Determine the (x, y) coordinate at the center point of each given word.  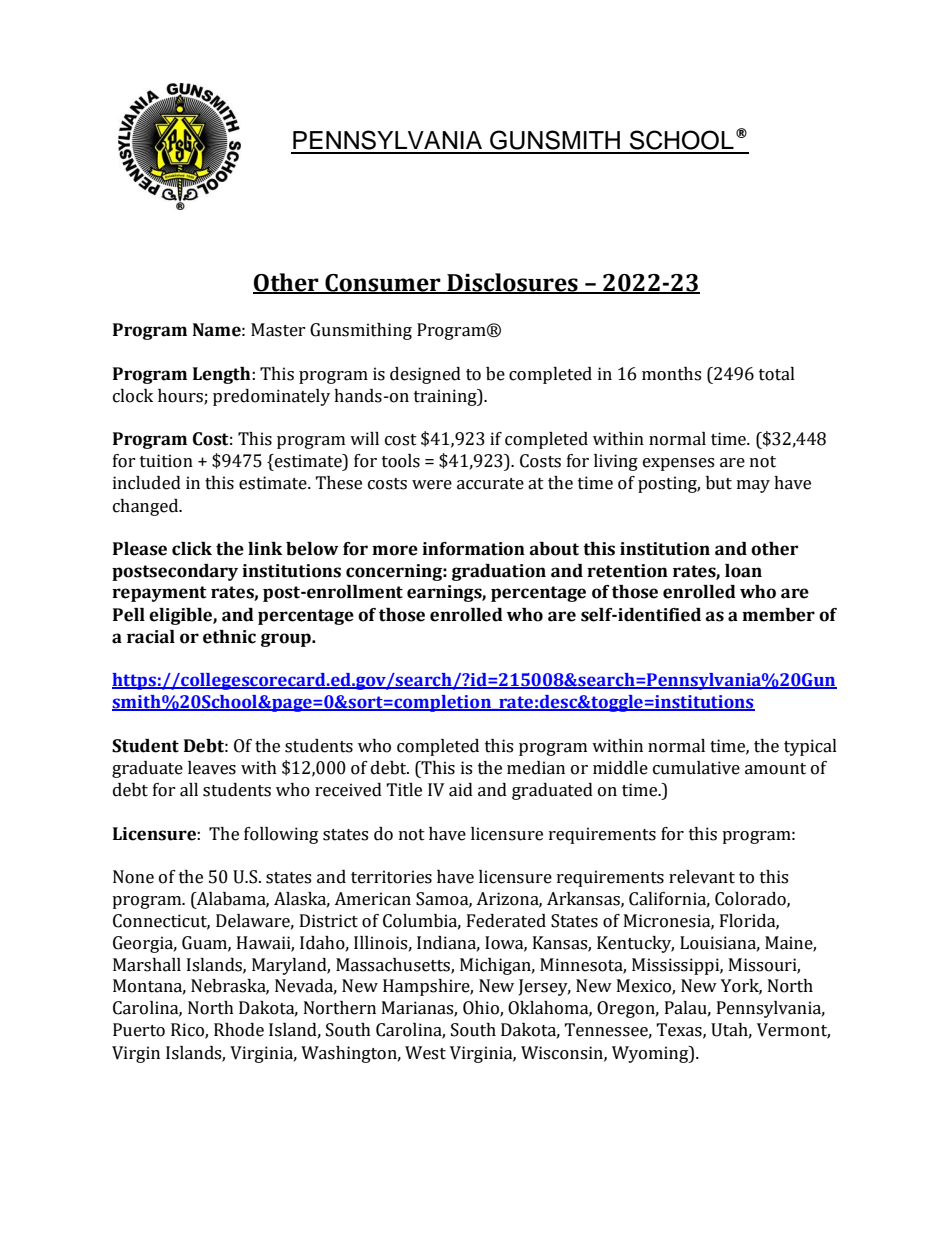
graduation (499, 572)
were (432, 485)
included (147, 483)
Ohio (482, 1009)
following (281, 835)
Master (278, 330)
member (778, 615)
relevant (702, 877)
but (719, 483)
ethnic (229, 637)
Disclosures (512, 283)
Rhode (239, 1030)
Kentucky (635, 944)
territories (391, 877)
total (777, 374)
